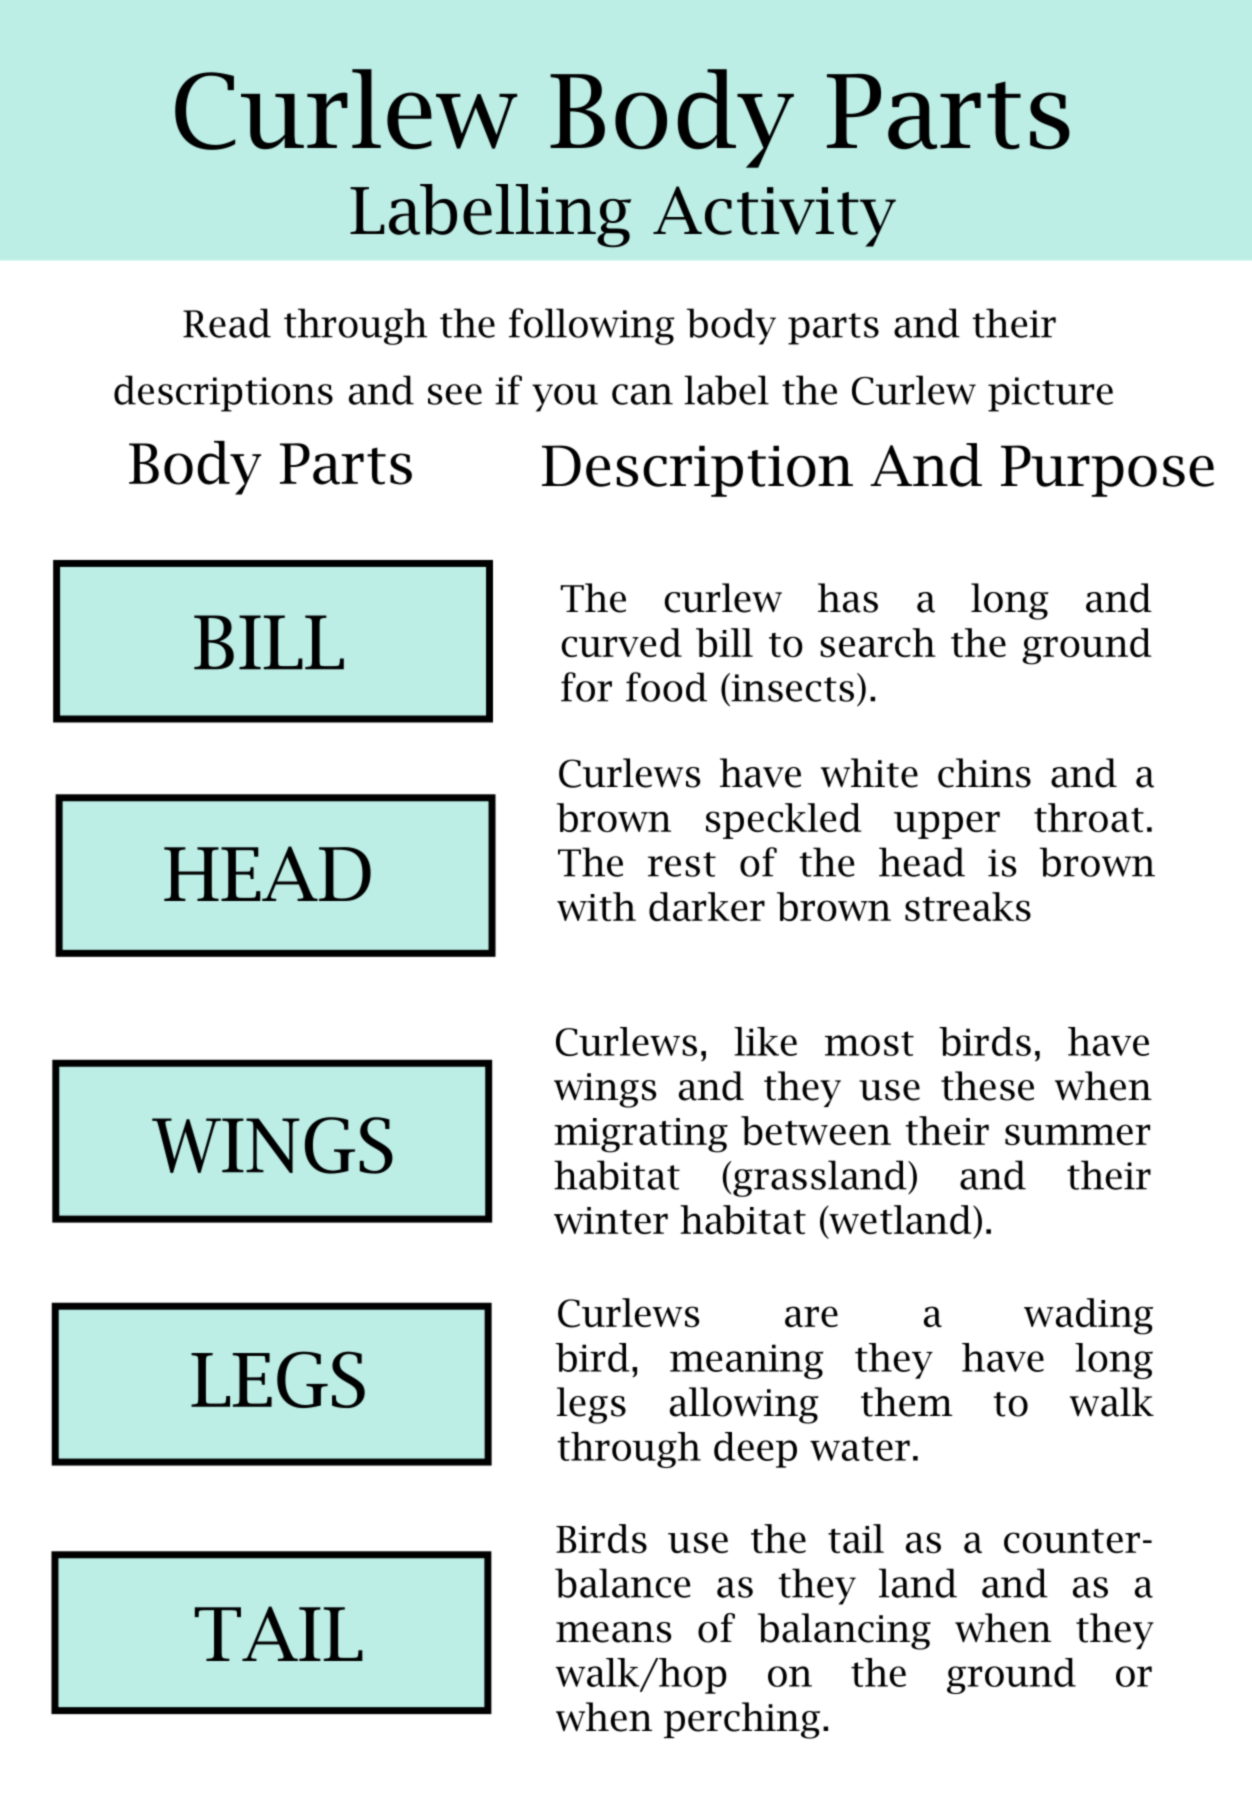  What do you see at coordinates (707, 906) in the image?
I see `darker` at bounding box center [707, 906].
